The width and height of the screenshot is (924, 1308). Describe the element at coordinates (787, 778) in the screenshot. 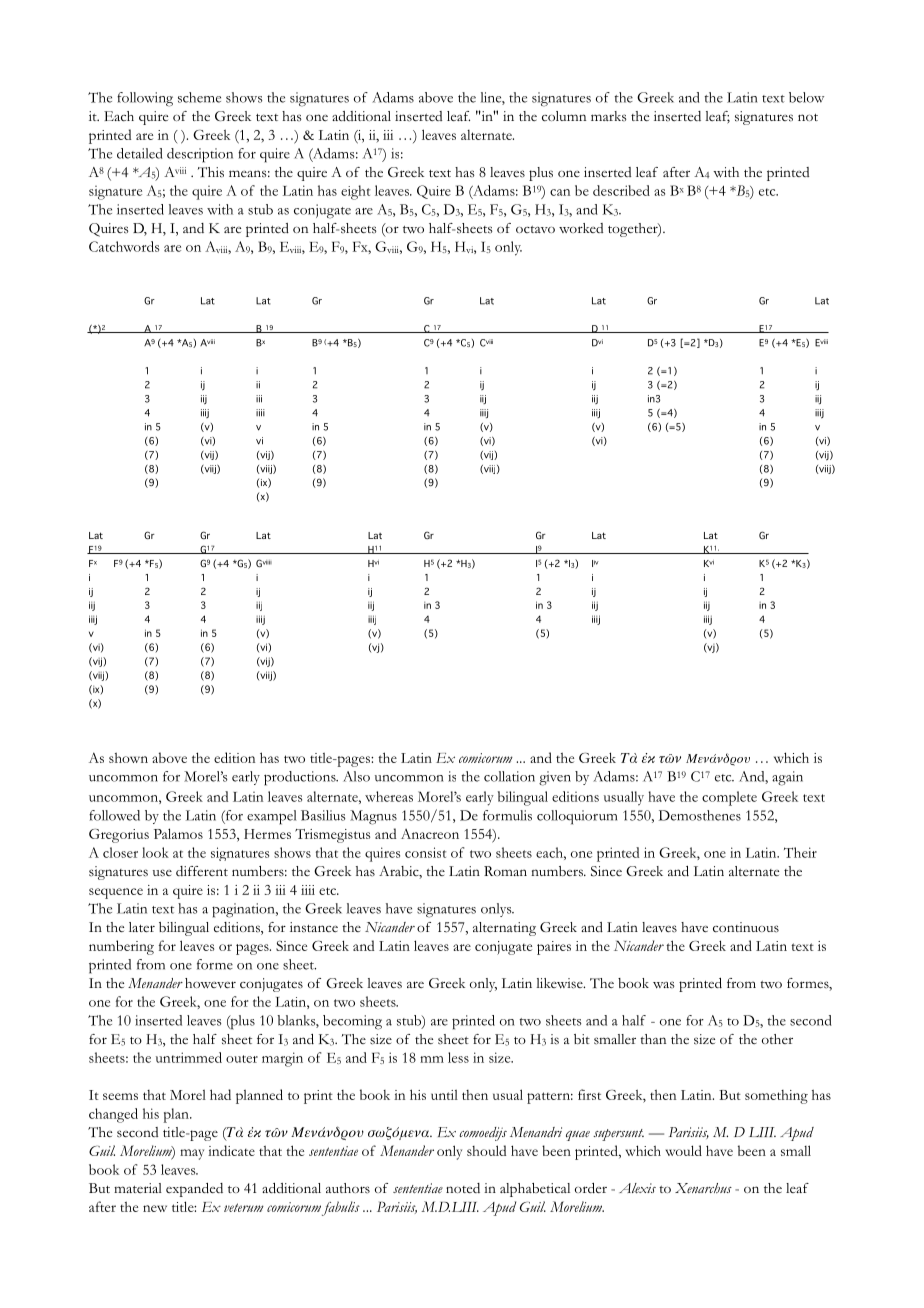

I see `again` at that location.
